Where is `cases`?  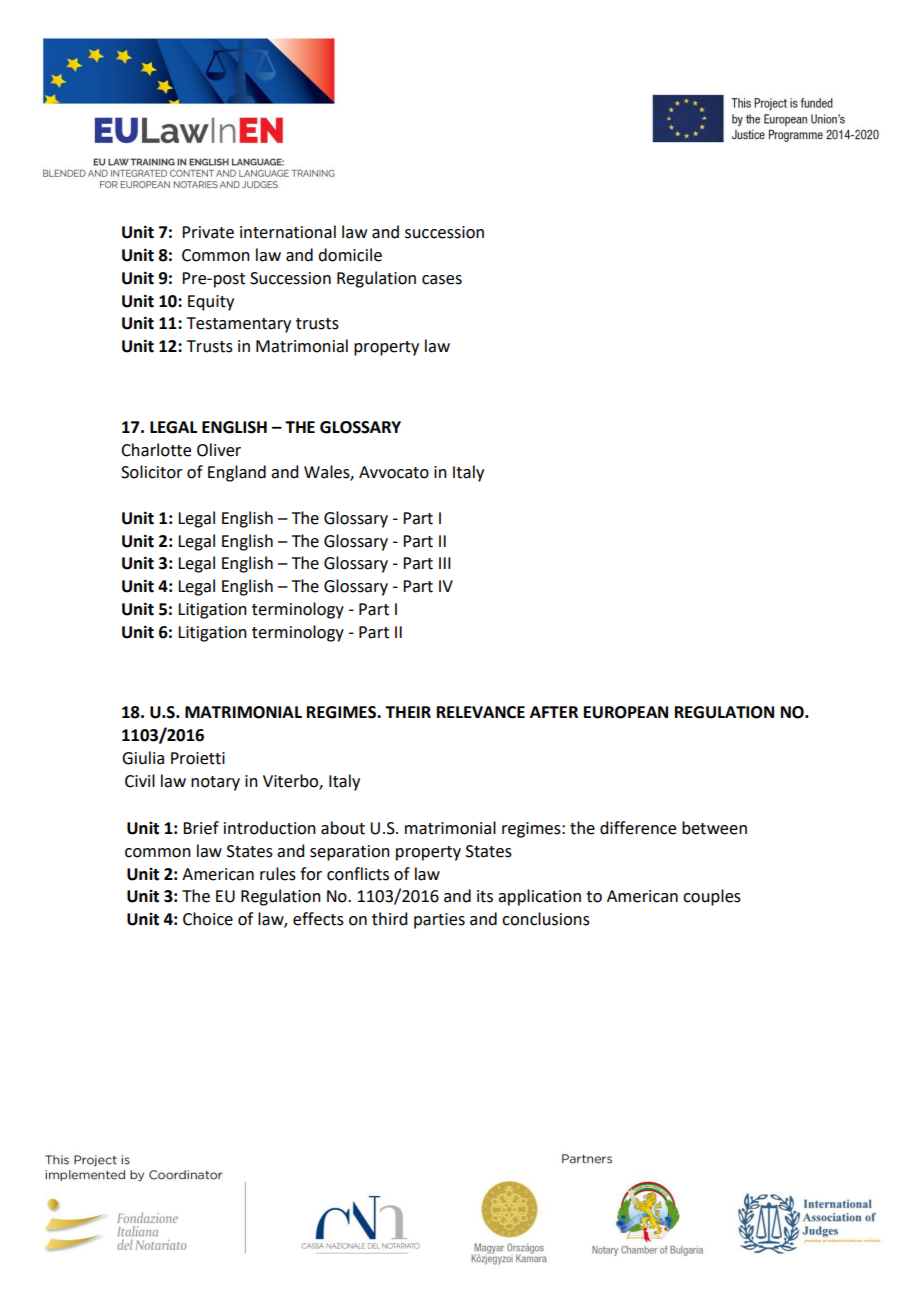 cases is located at coordinates (442, 280).
